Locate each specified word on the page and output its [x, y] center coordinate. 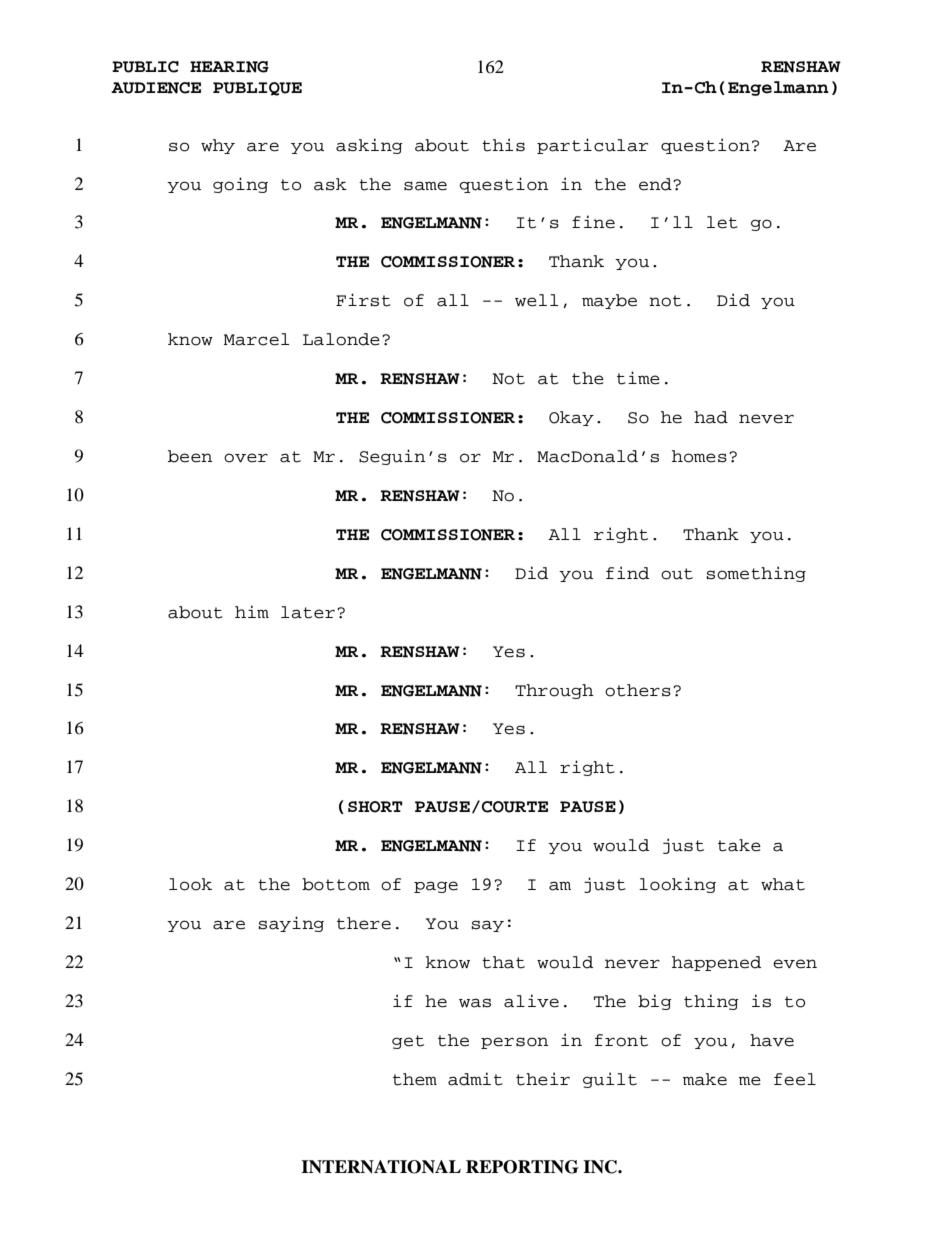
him [252, 611]
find [627, 573]
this [503, 145]
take [739, 845]
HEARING [229, 67]
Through [554, 691]
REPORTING [522, 1167]
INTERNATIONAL [381, 1167]
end [656, 184]
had [711, 417]
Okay [571, 418]
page [436, 887]
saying [291, 924]
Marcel [257, 339]
